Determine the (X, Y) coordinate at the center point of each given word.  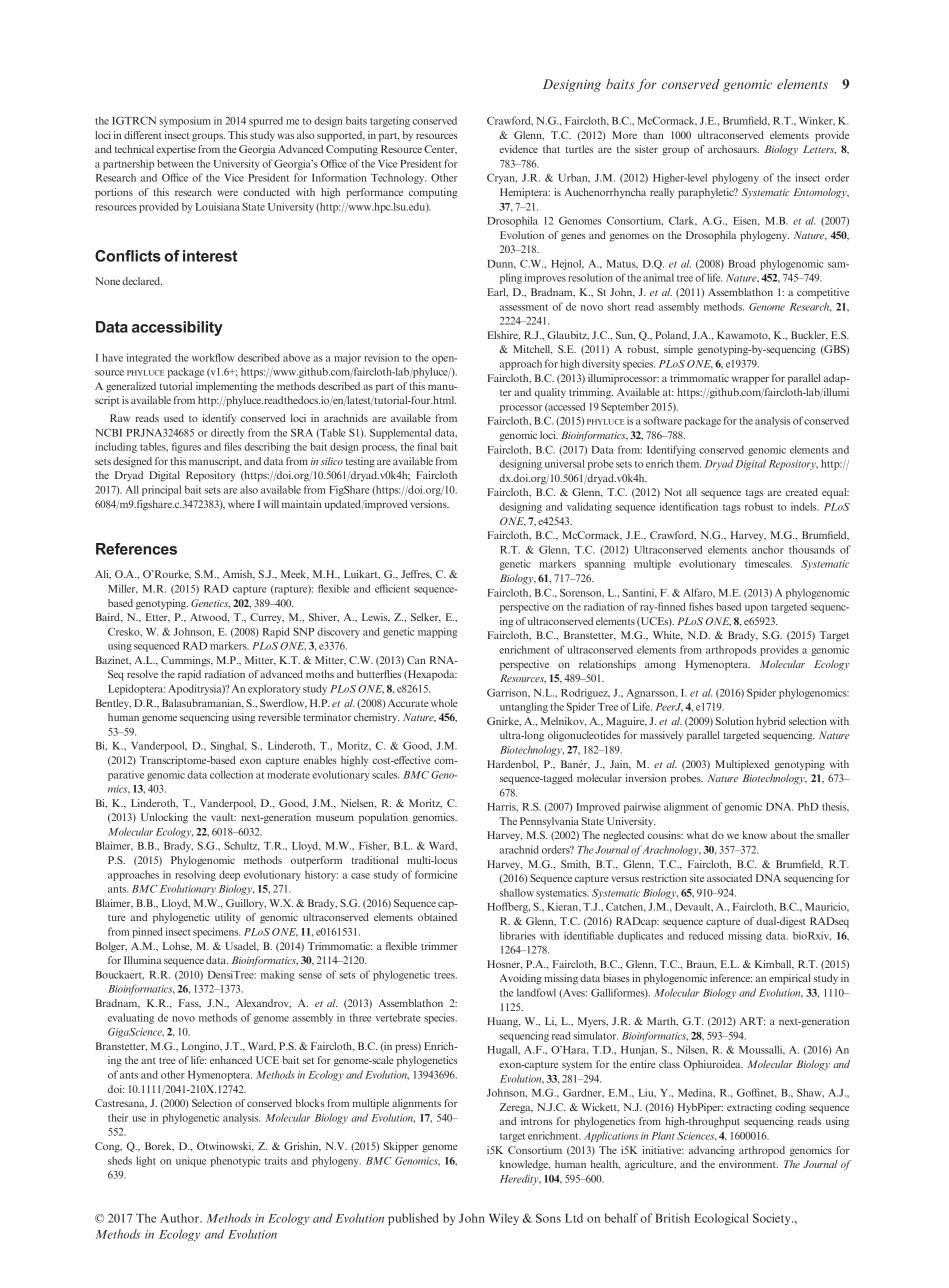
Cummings (187, 661)
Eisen (746, 221)
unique (191, 1161)
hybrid (771, 722)
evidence (518, 149)
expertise (176, 150)
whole (444, 703)
